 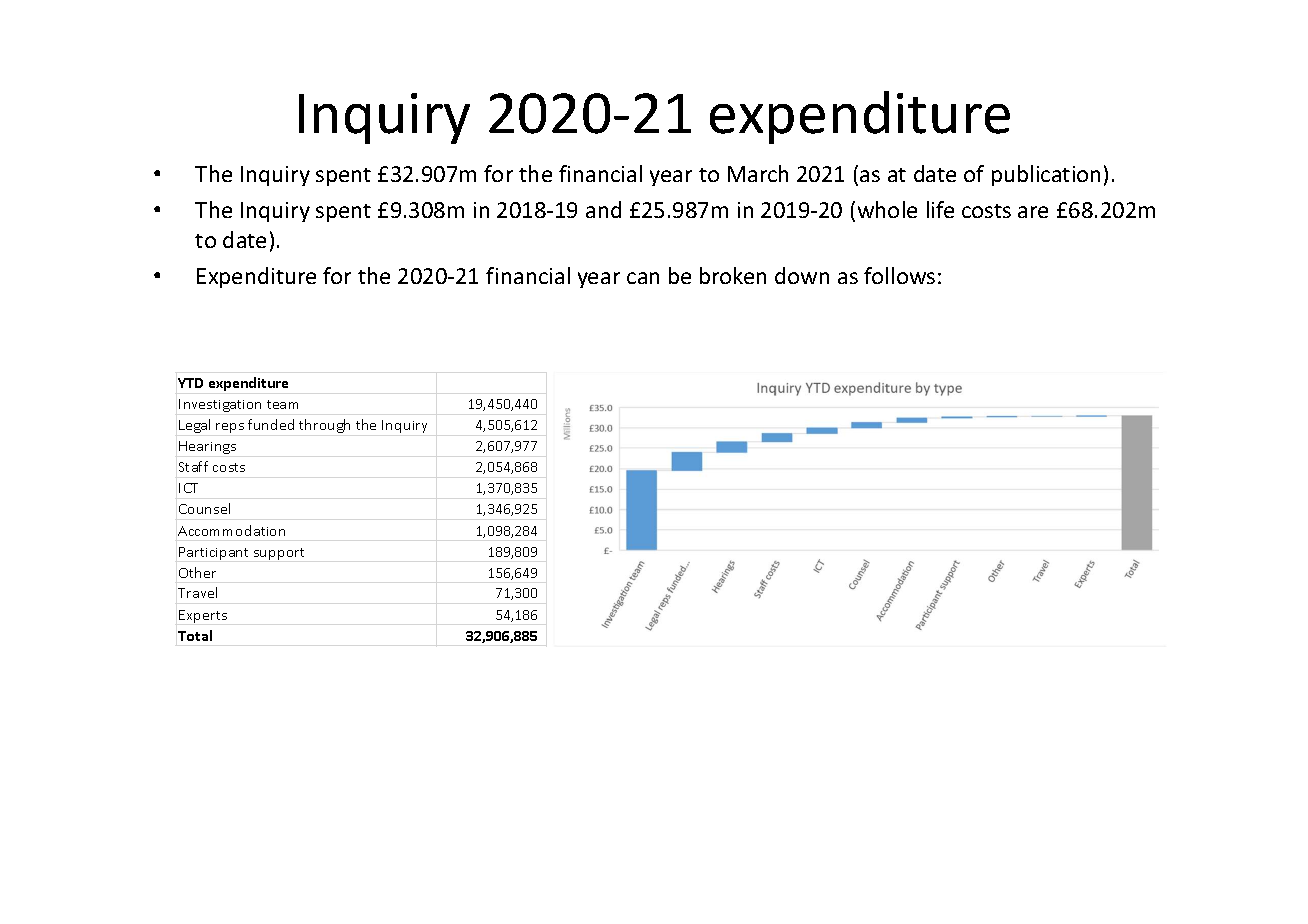 I want to click on follows, so click(x=899, y=275).
